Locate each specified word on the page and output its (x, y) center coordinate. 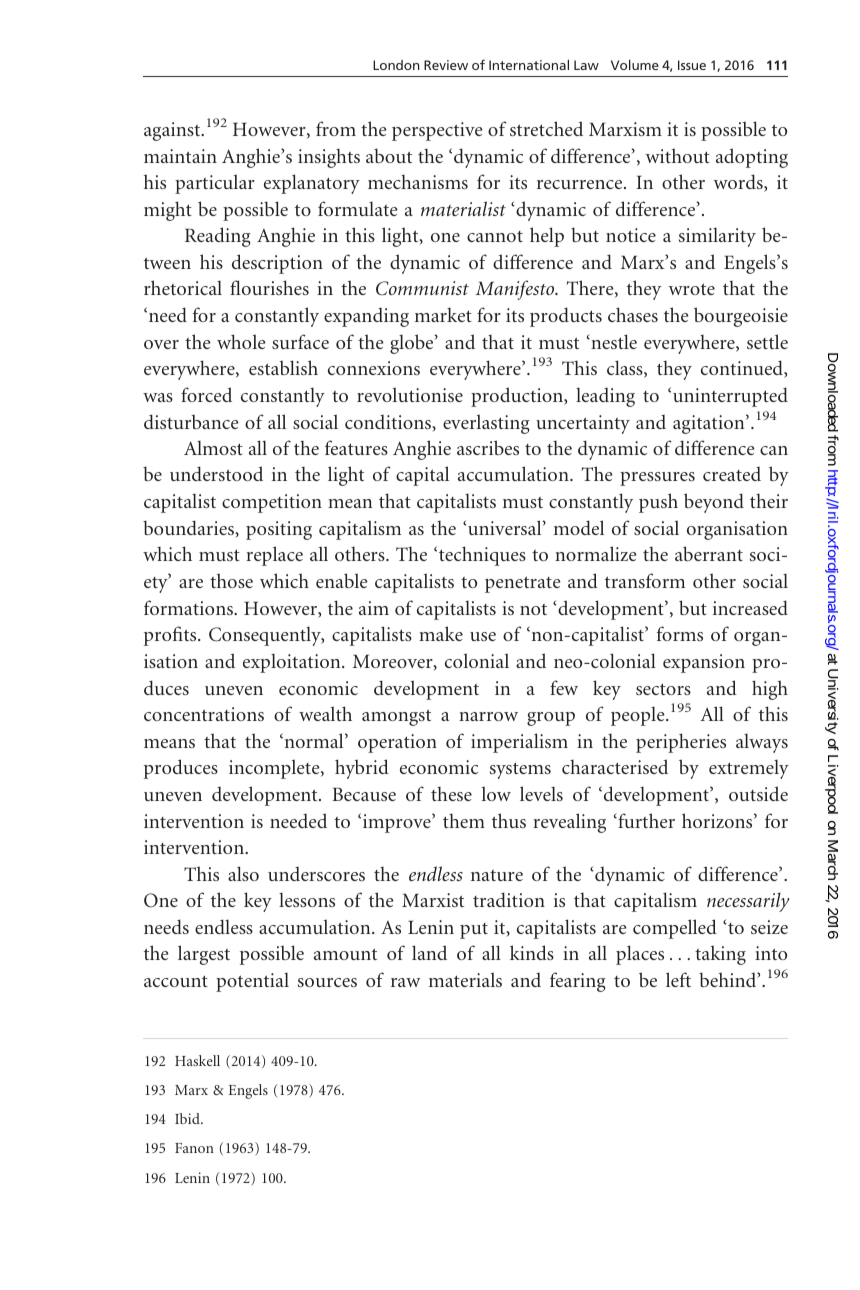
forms (680, 633)
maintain (180, 156)
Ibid (188, 1118)
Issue (692, 65)
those (231, 580)
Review (446, 65)
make (441, 633)
